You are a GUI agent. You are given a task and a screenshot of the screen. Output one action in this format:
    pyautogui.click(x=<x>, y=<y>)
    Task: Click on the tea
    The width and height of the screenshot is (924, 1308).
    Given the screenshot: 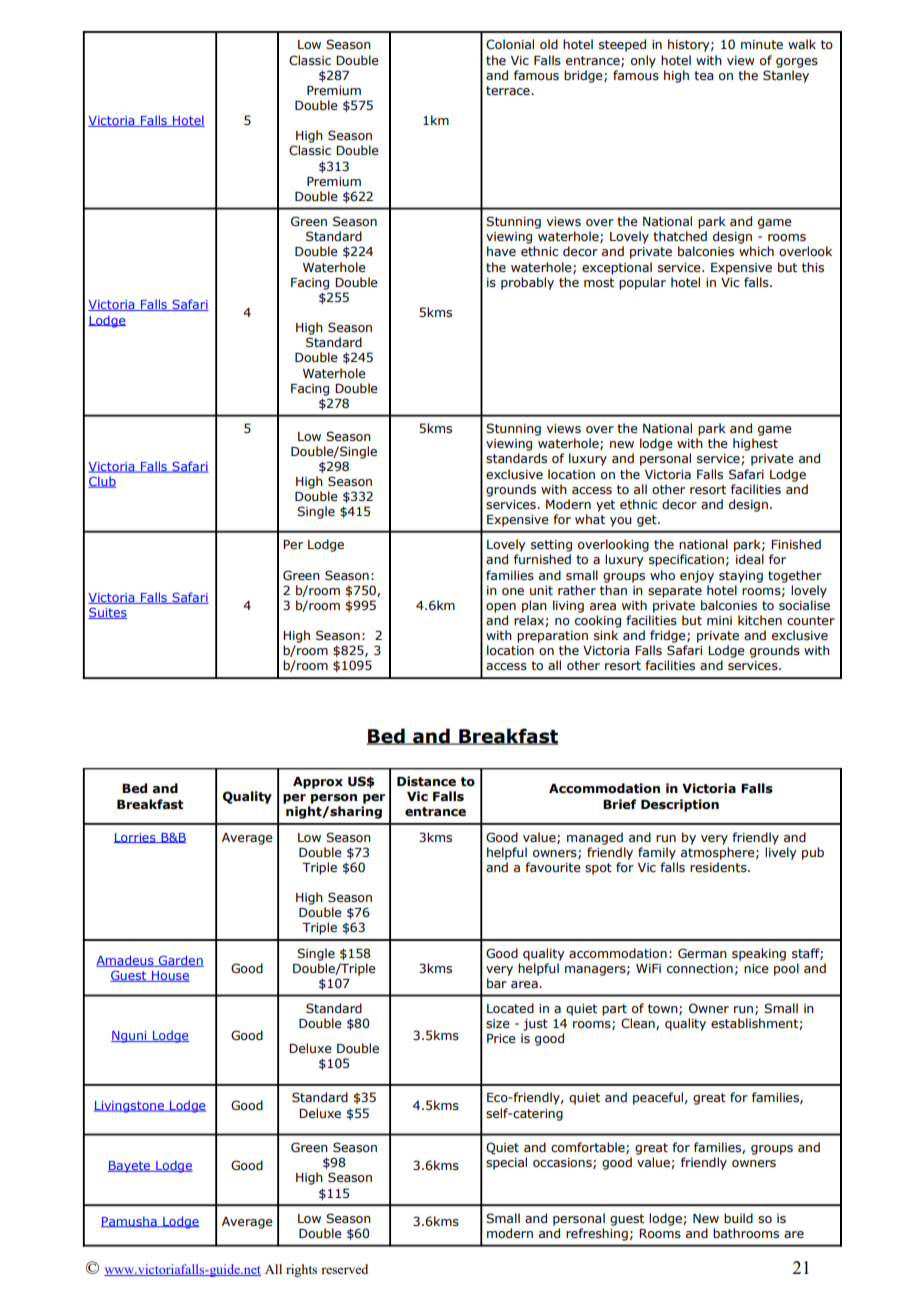 What is the action you would take?
    pyautogui.click(x=703, y=75)
